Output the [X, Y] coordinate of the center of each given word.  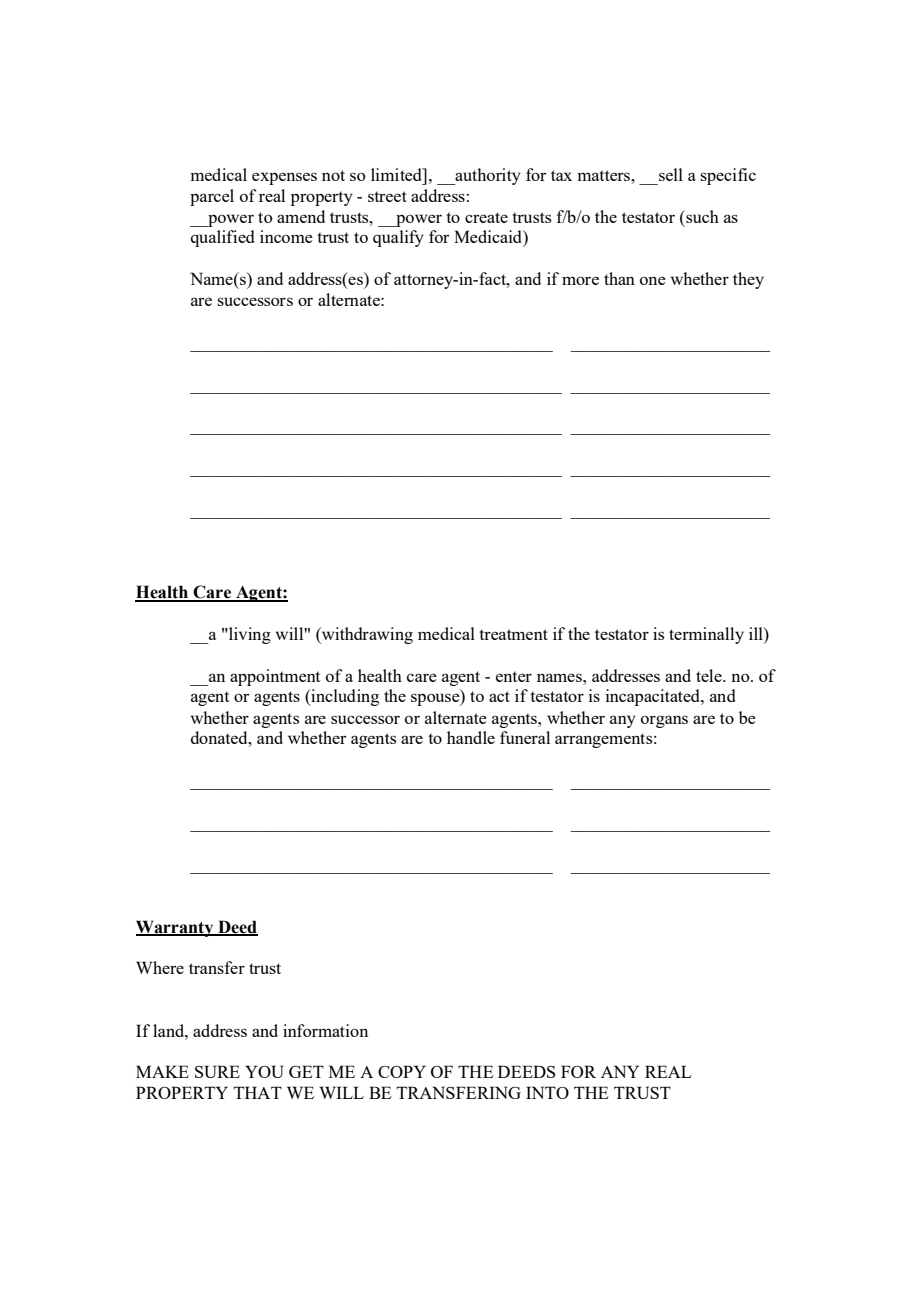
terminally [706, 635]
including [344, 697]
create [486, 217]
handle [471, 737]
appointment [275, 677]
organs [664, 721]
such [701, 216]
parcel [212, 197]
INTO [547, 1092]
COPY [402, 1071]
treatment [513, 634]
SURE [217, 1071]
